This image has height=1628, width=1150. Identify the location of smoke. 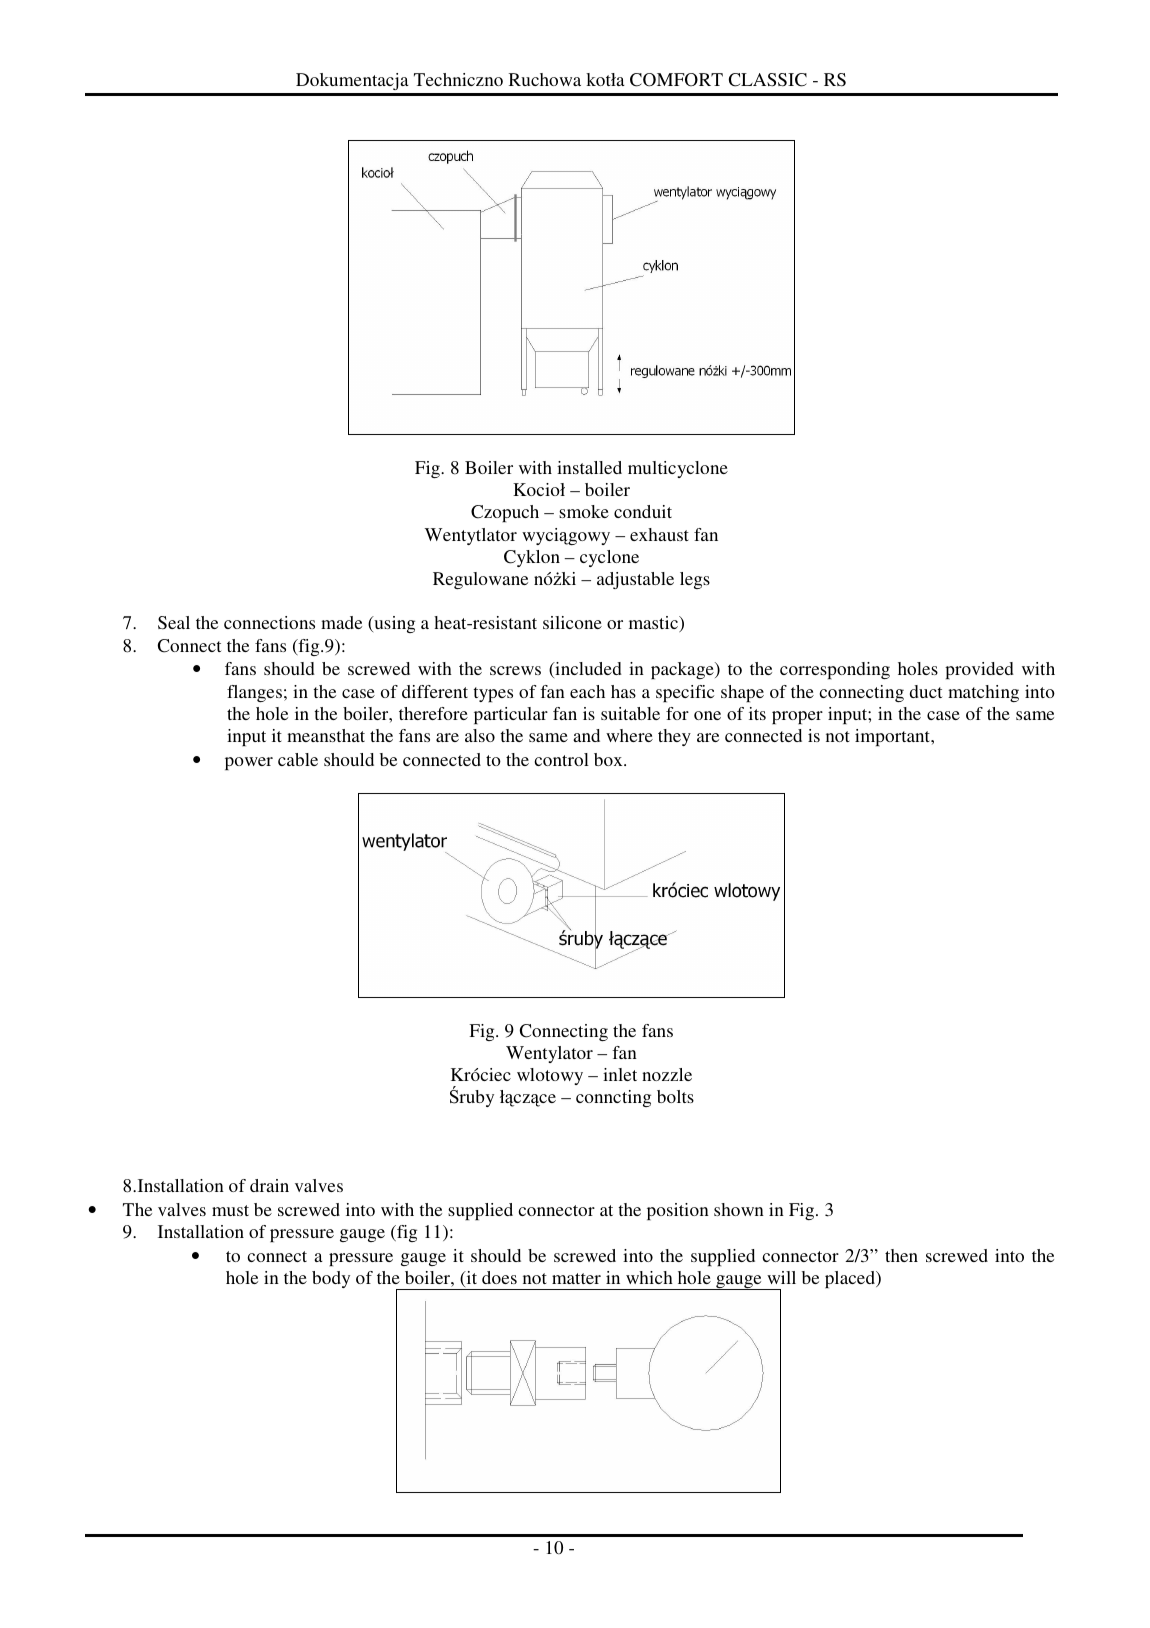
(584, 511).
